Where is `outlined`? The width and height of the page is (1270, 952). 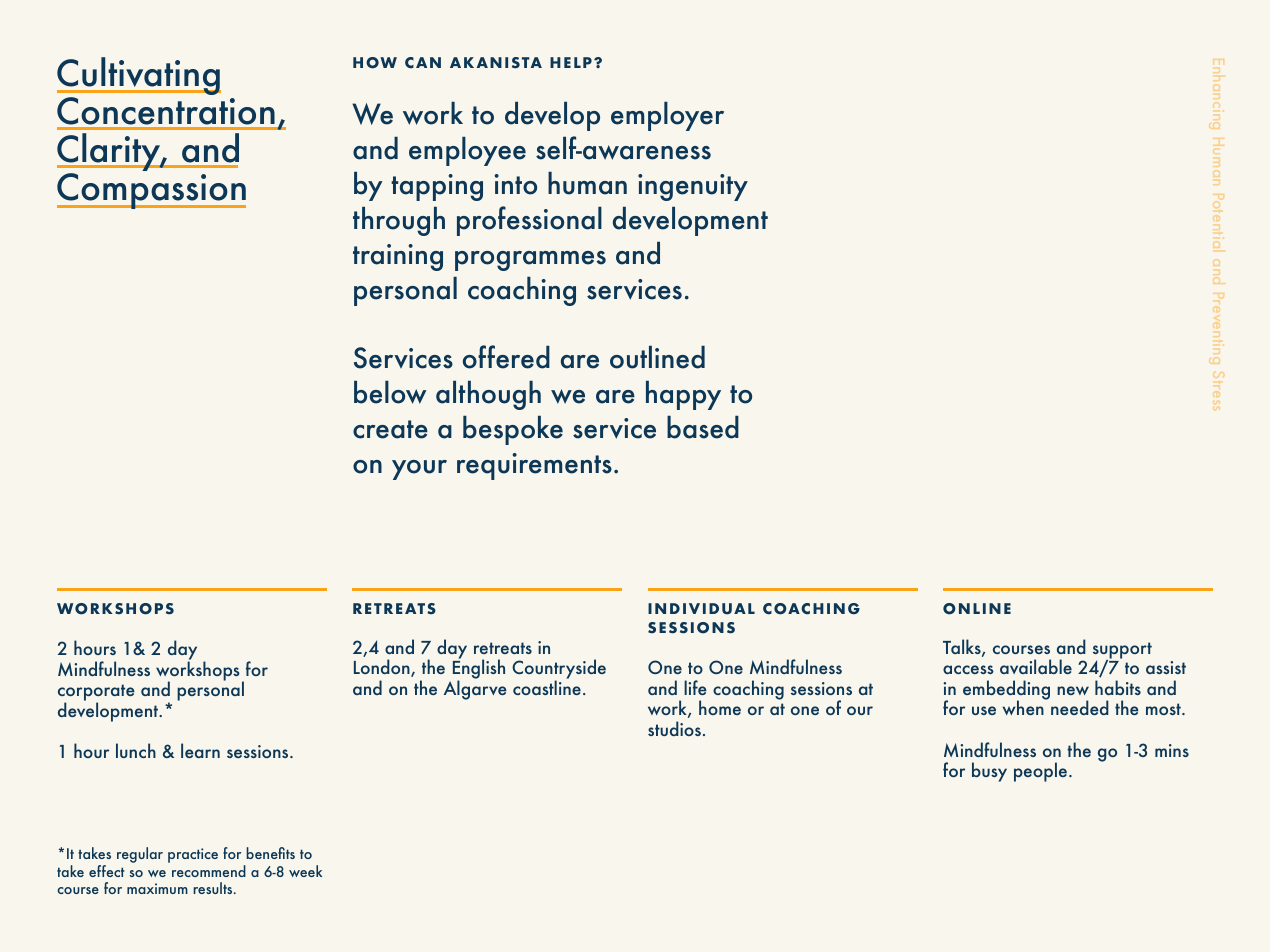
outlined is located at coordinates (657, 357).
